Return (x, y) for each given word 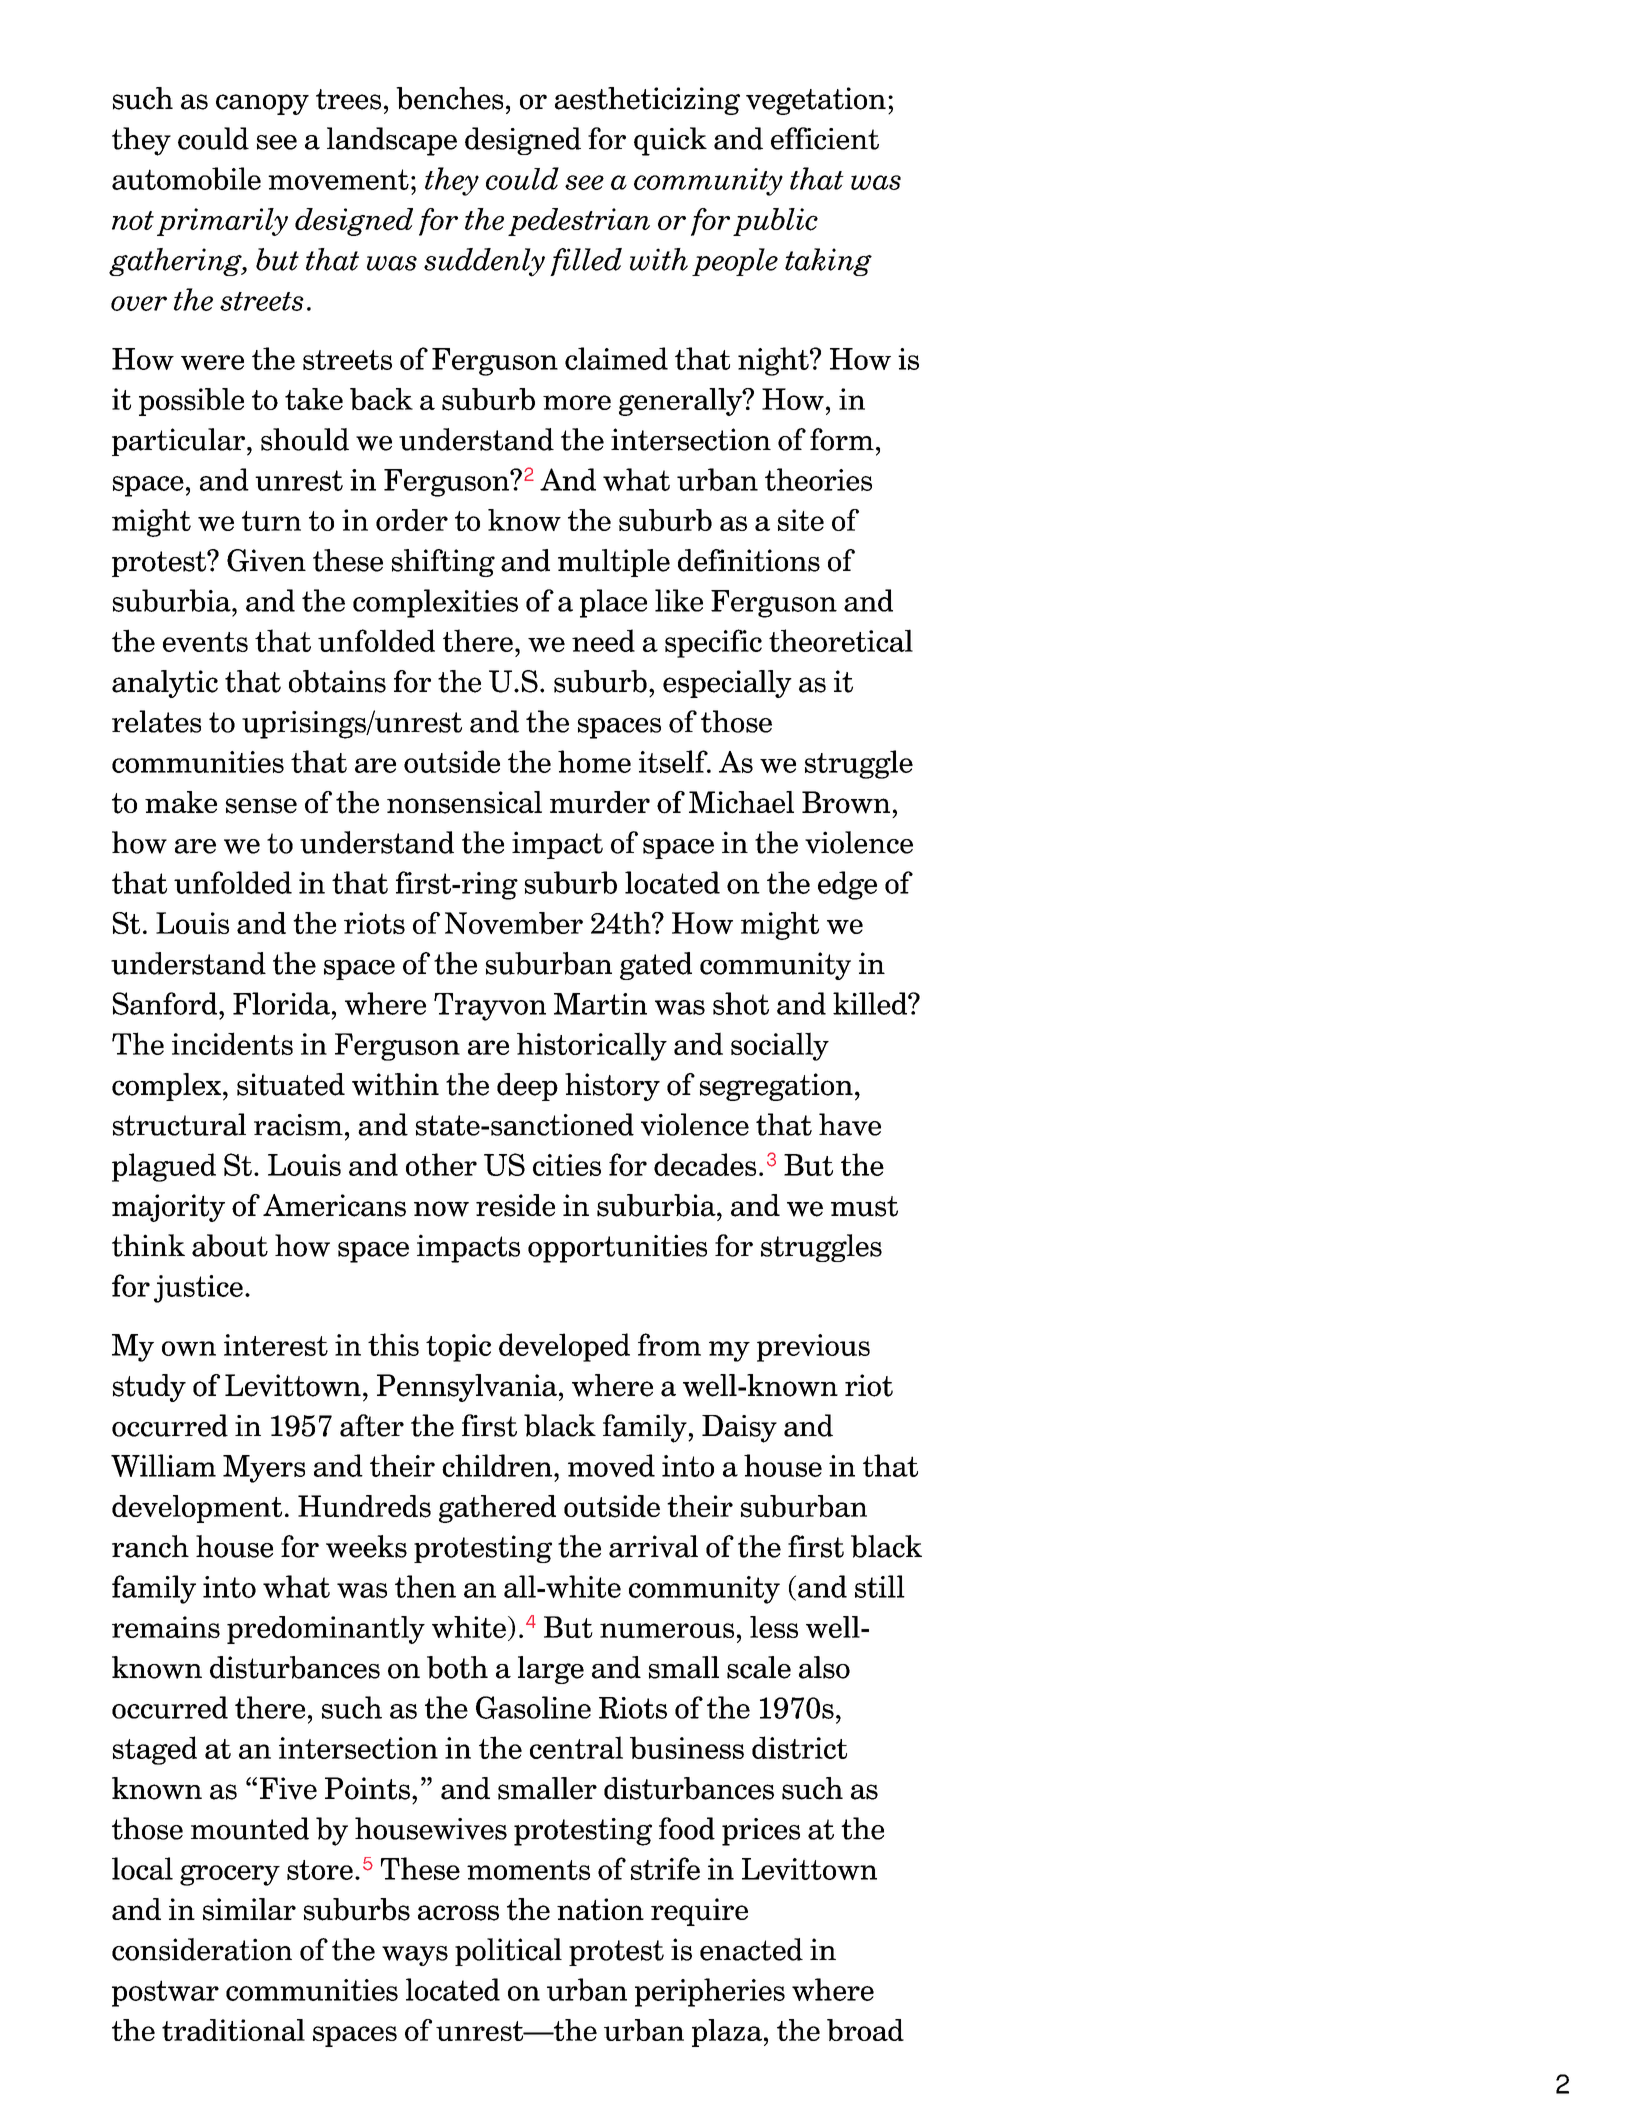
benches (449, 98)
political (508, 1952)
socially (780, 1046)
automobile (186, 178)
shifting (443, 563)
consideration (202, 1949)
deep (527, 1087)
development (197, 1509)
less (774, 1627)
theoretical (841, 640)
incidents (232, 1043)
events (205, 642)
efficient (825, 138)
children (497, 1465)
